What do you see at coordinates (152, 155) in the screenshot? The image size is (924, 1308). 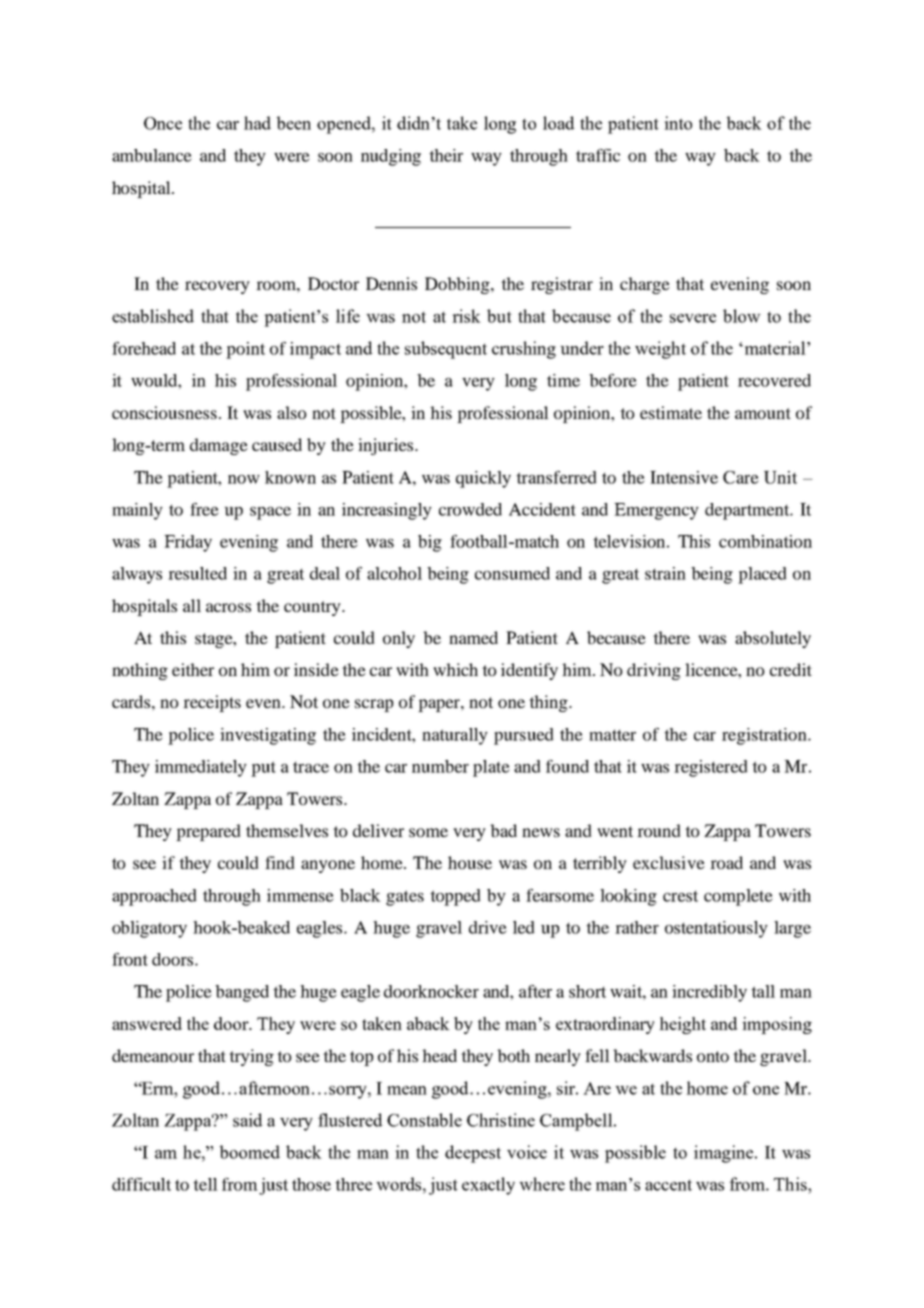 I see `ambulance` at bounding box center [152, 155].
